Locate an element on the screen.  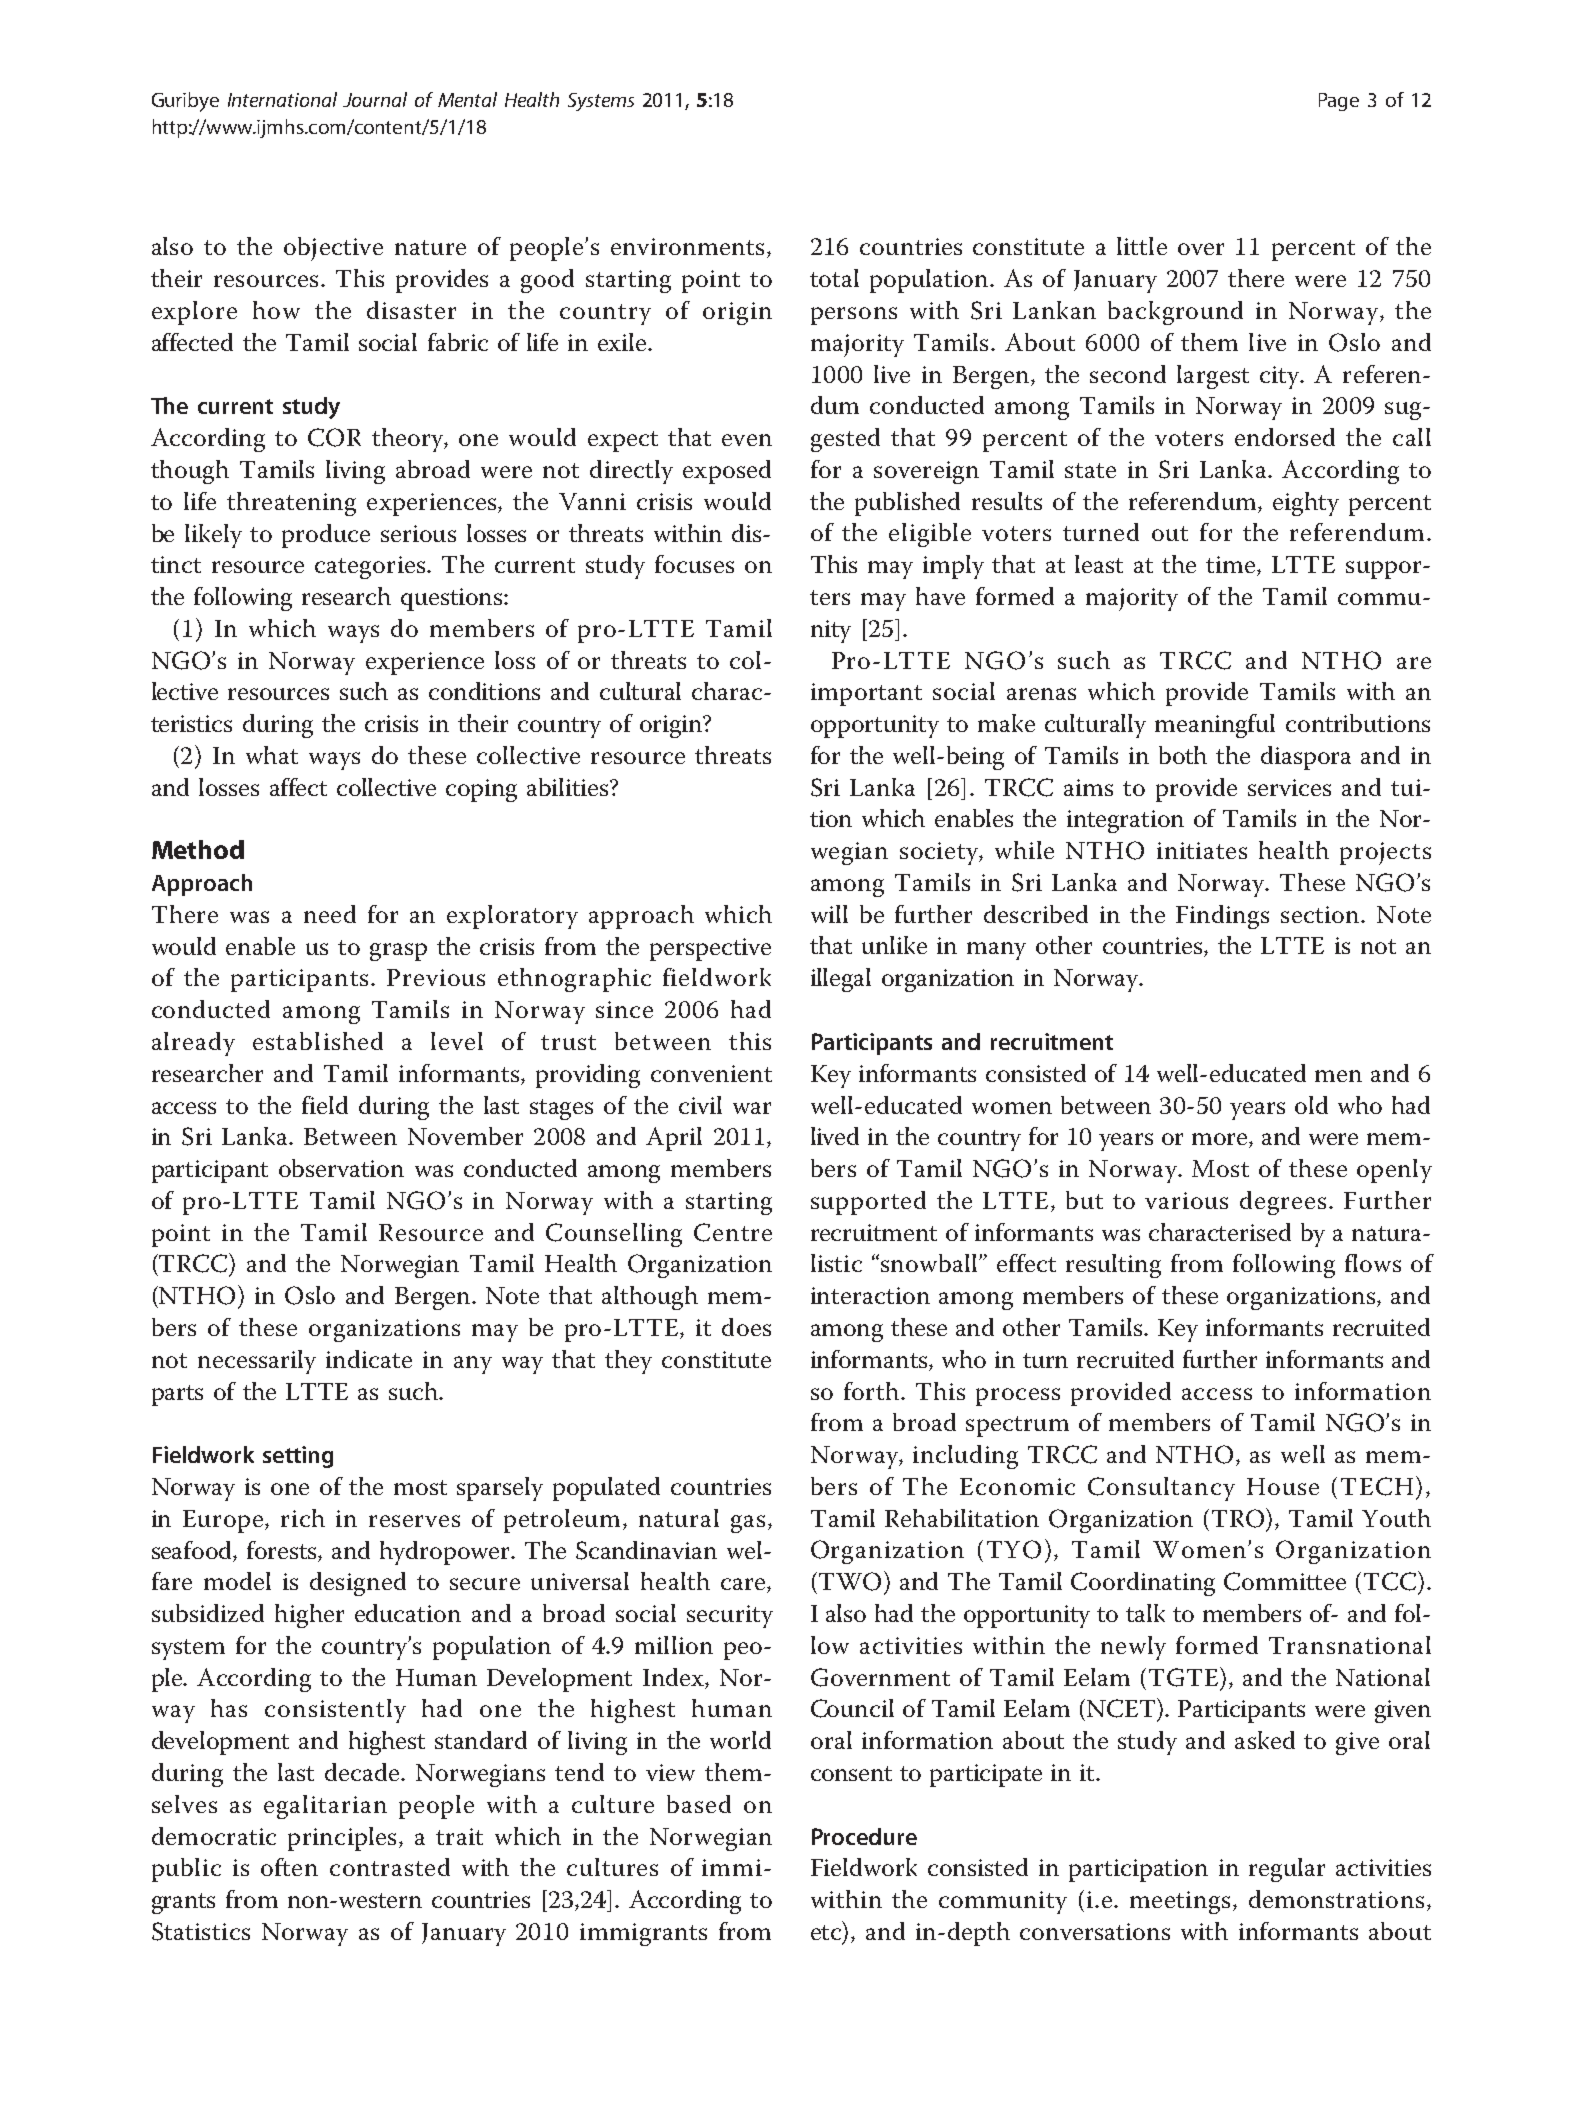
environments is located at coordinates (689, 248).
